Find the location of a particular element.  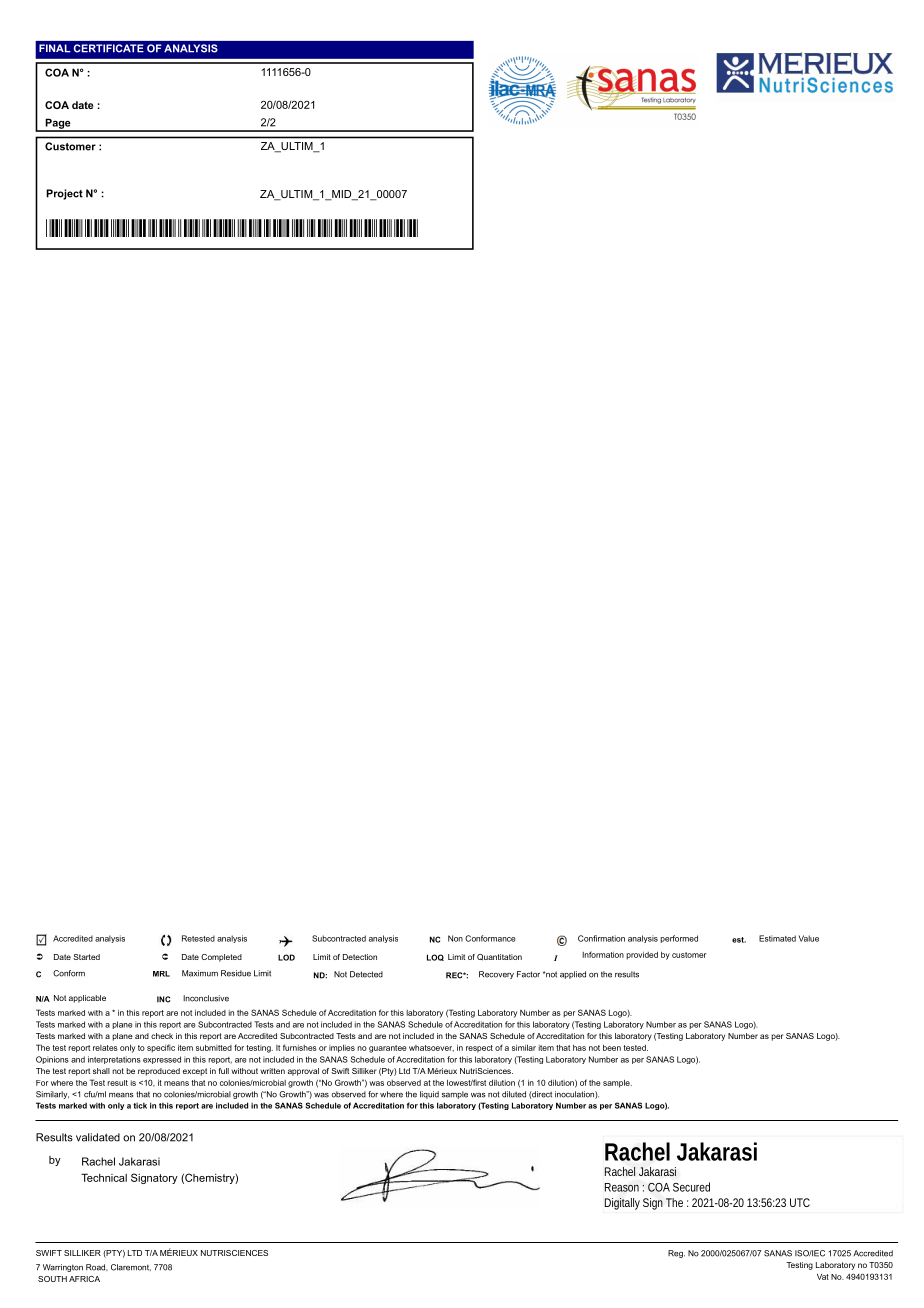

Started is located at coordinates (86, 957).
